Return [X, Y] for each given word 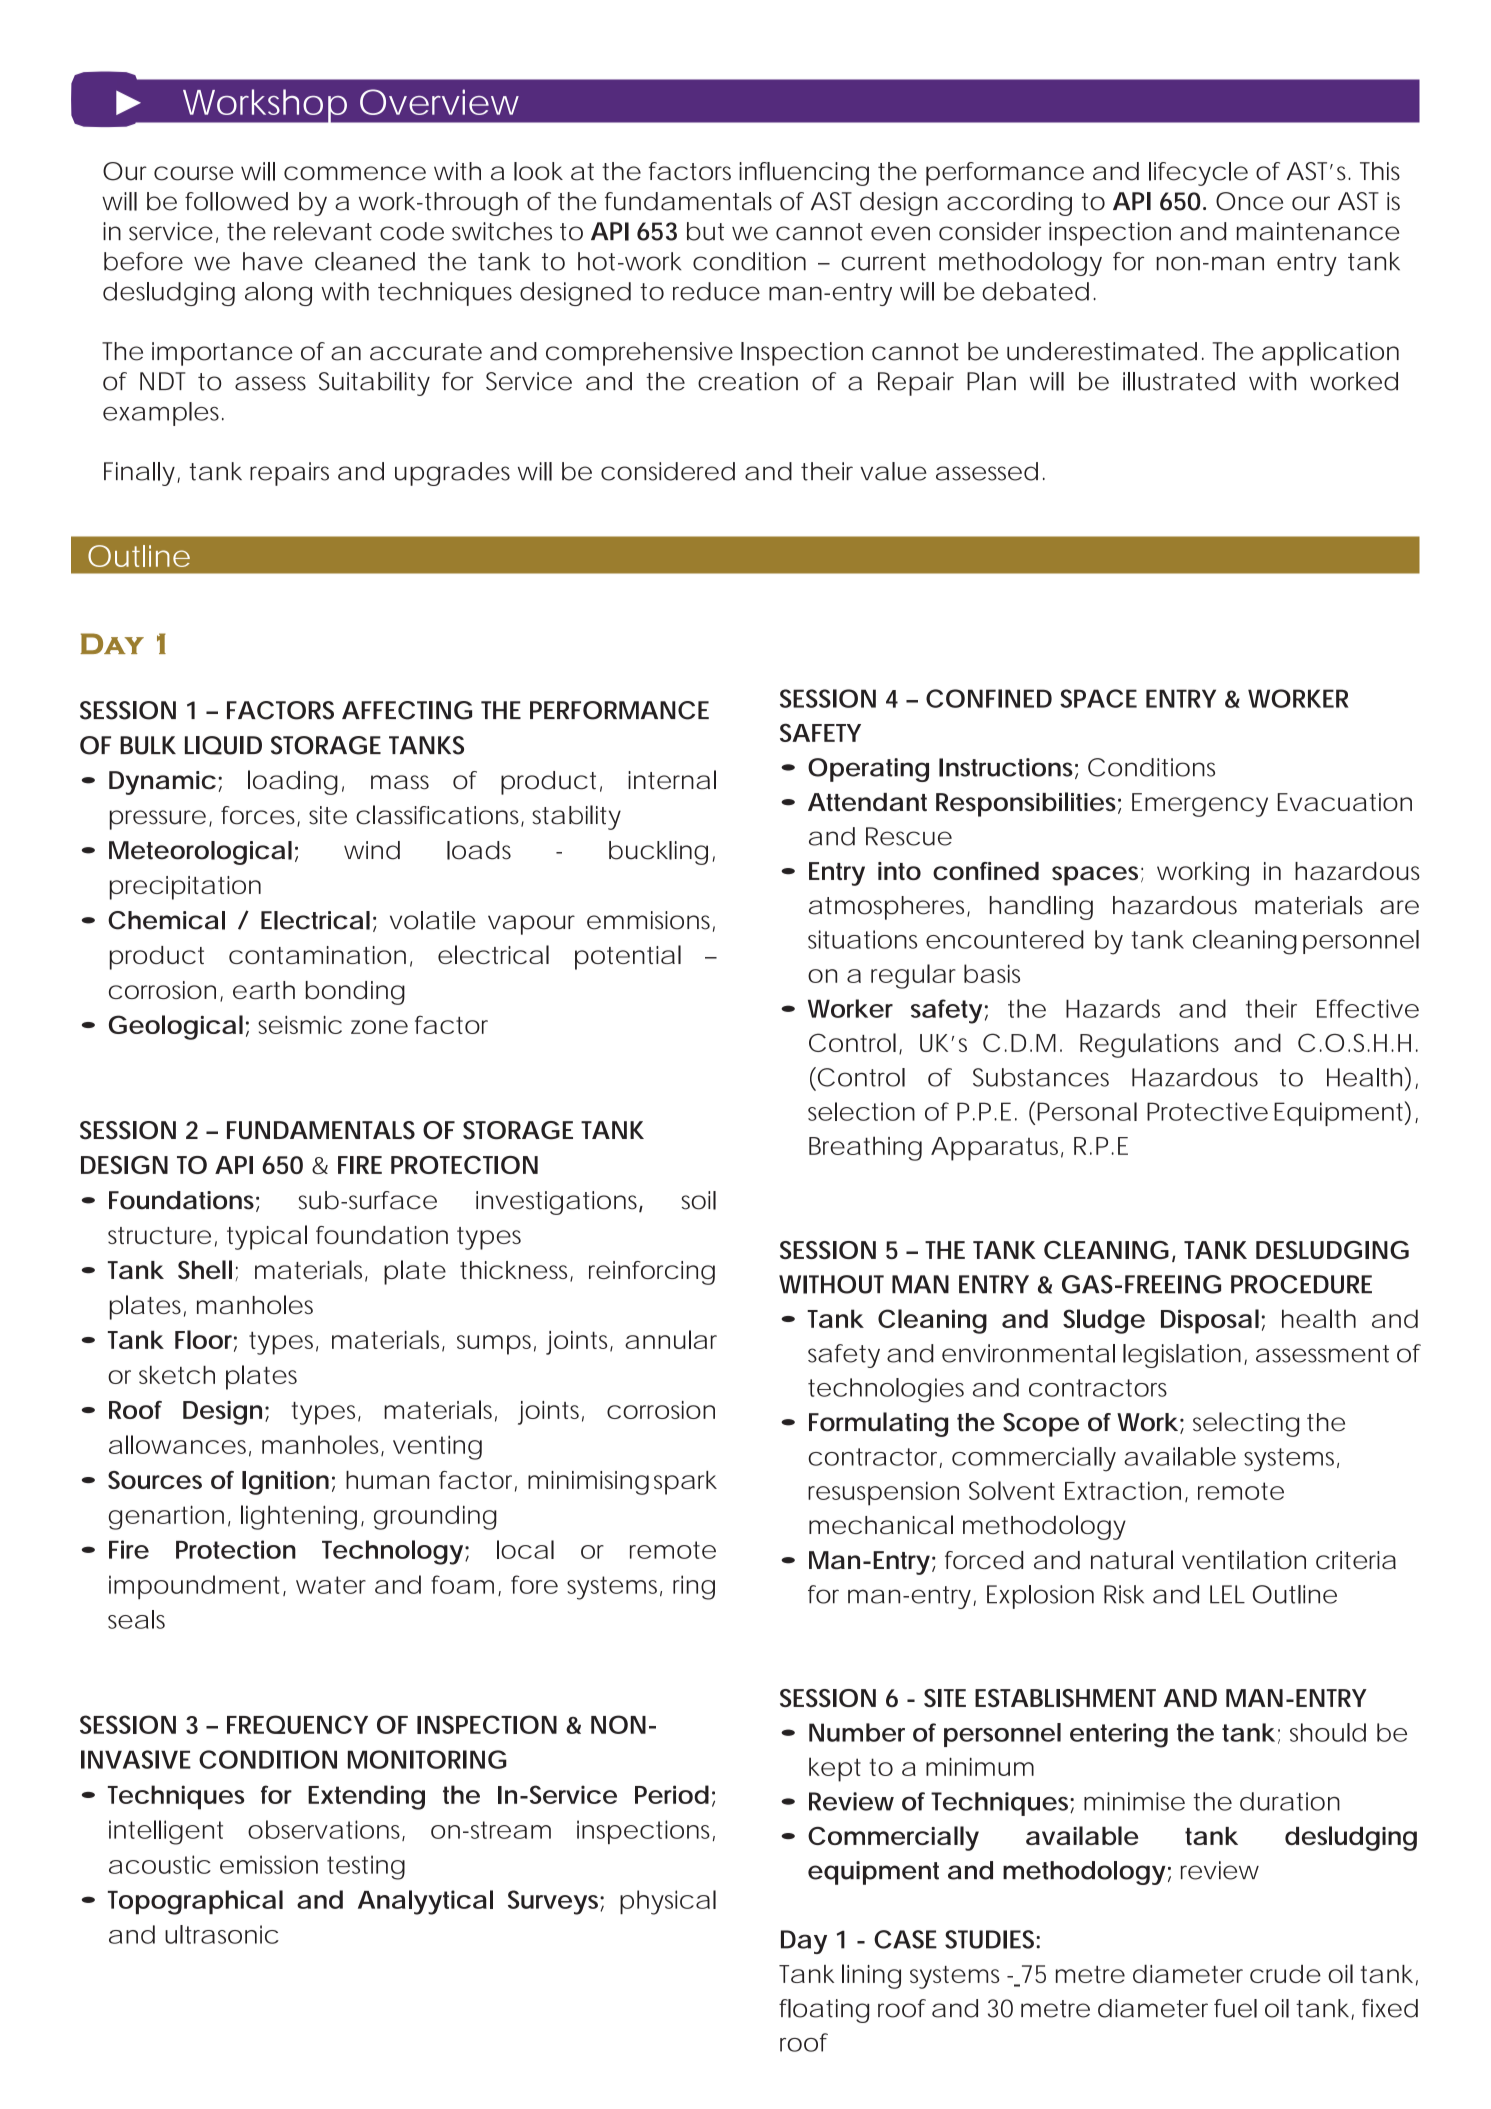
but [705, 231]
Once [1249, 201]
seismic [300, 1025]
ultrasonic [222, 1934]
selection [861, 1111]
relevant [323, 231]
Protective [1207, 1111]
